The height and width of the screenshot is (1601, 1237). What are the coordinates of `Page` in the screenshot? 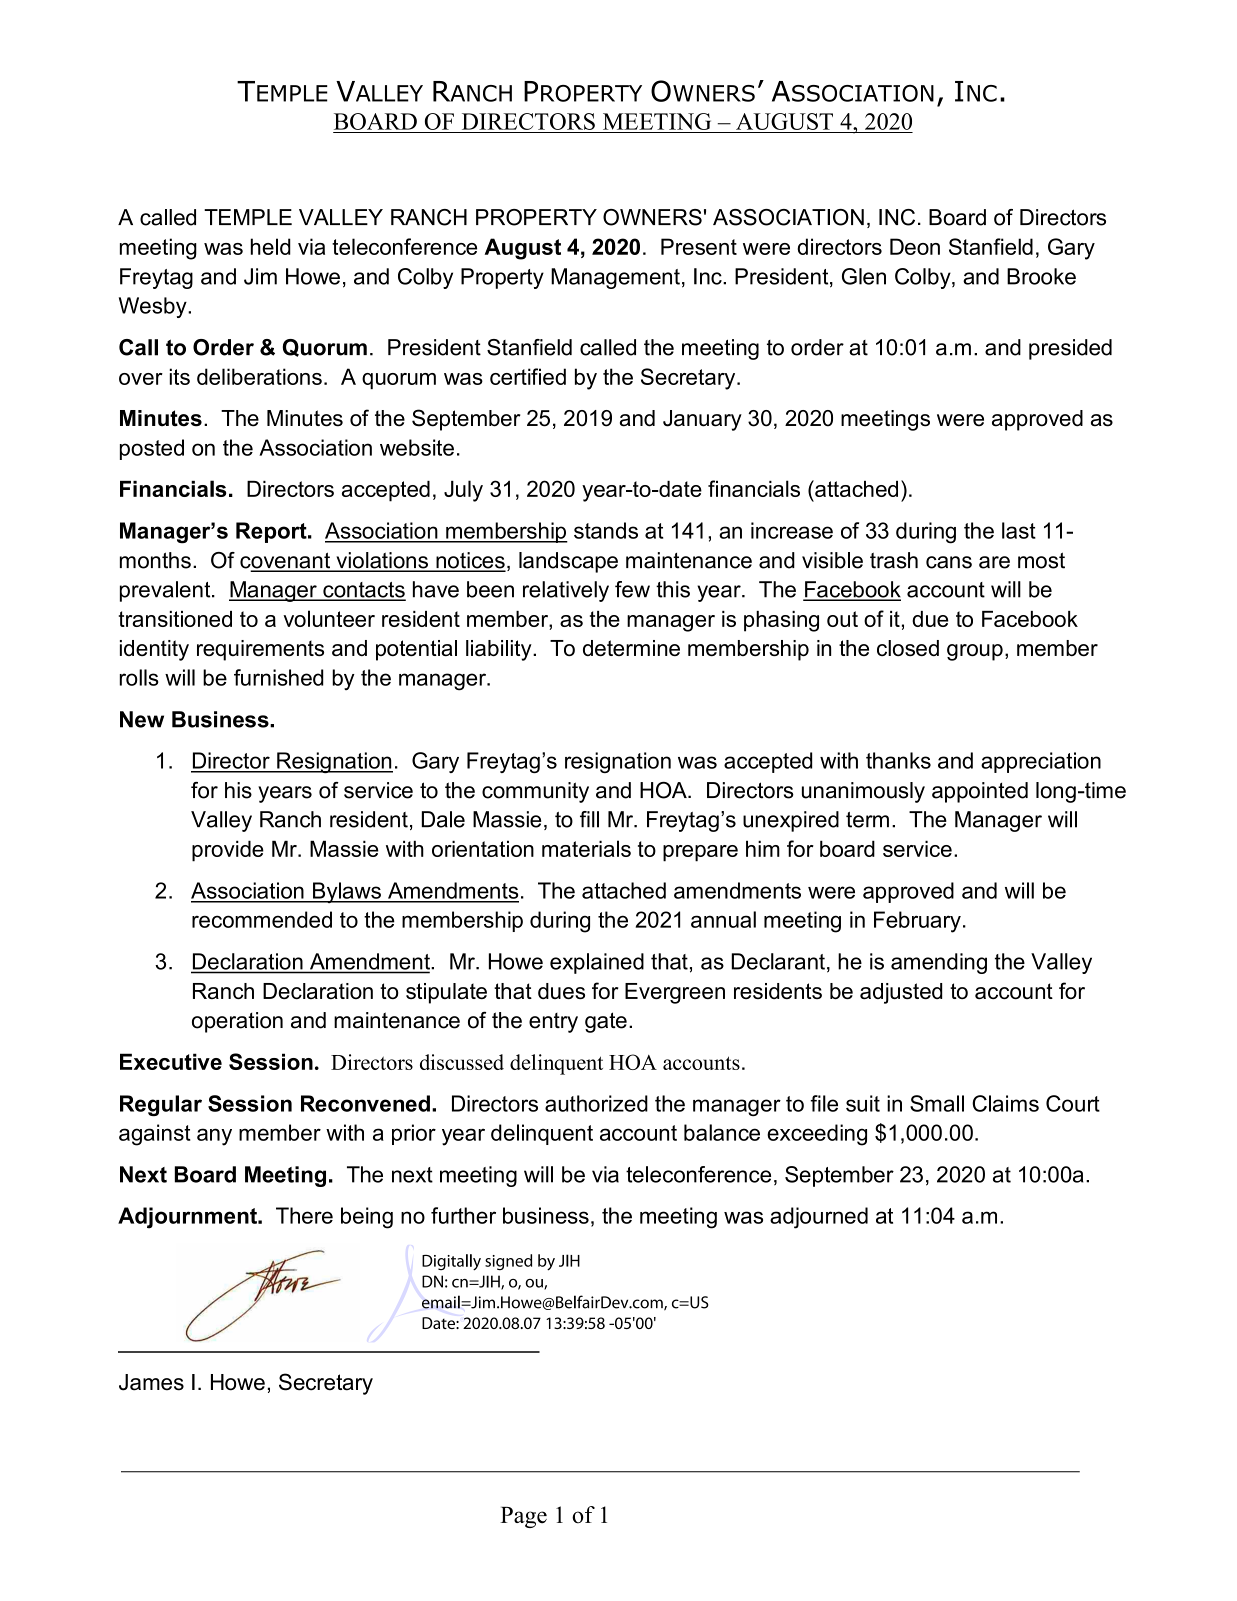 It's located at (523, 1517).
